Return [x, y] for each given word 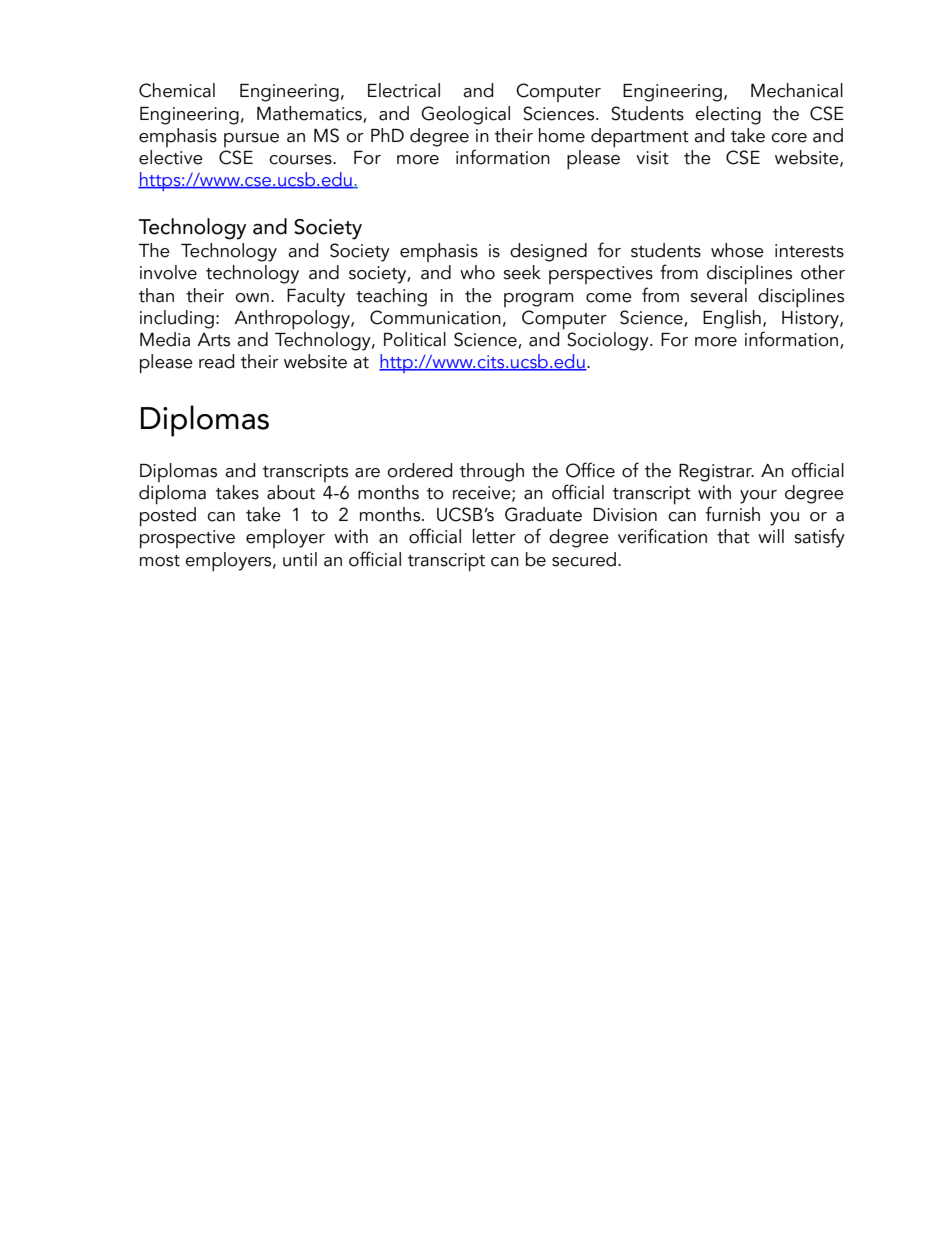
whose [737, 250]
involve [168, 272]
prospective [187, 539]
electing [728, 115]
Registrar [716, 473]
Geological [465, 115]
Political [415, 339]
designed [548, 252]
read [216, 361]
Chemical [177, 90]
